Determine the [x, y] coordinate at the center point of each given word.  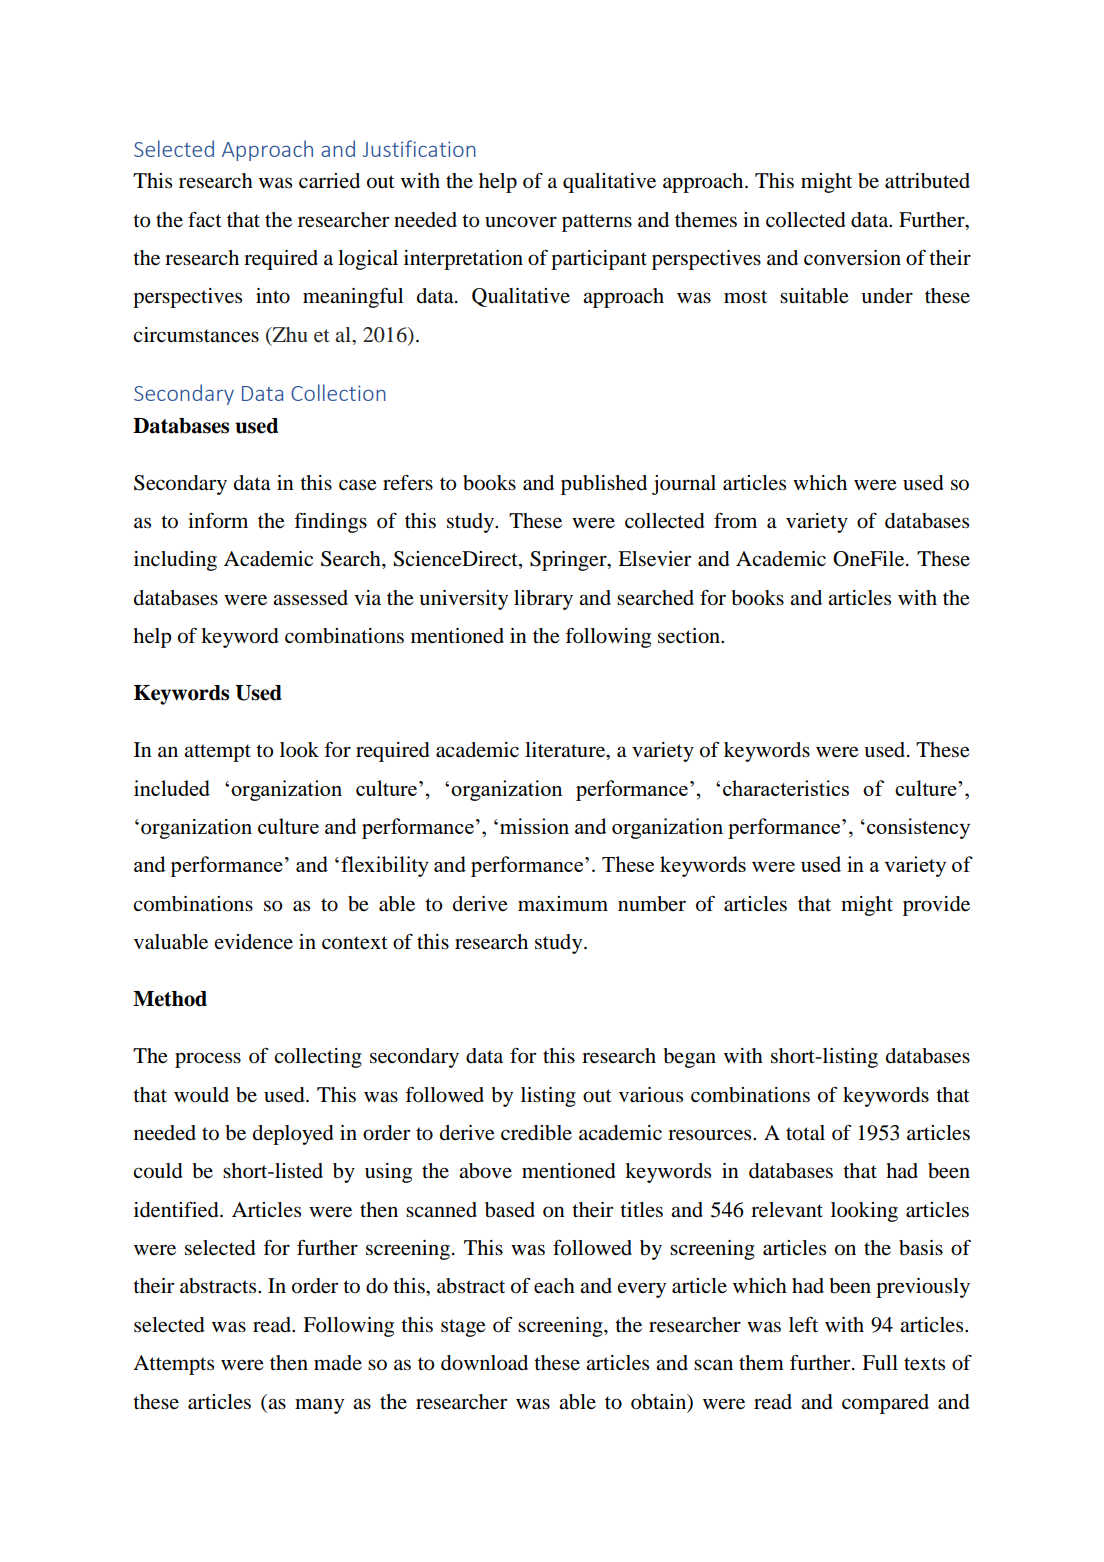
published [604, 485]
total [805, 1133]
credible [536, 1133]
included [172, 788]
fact [205, 220]
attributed [927, 181]
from [735, 521]
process [208, 1060]
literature [566, 751]
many [319, 1406]
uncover [521, 222]
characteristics [786, 788]
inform [218, 520]
